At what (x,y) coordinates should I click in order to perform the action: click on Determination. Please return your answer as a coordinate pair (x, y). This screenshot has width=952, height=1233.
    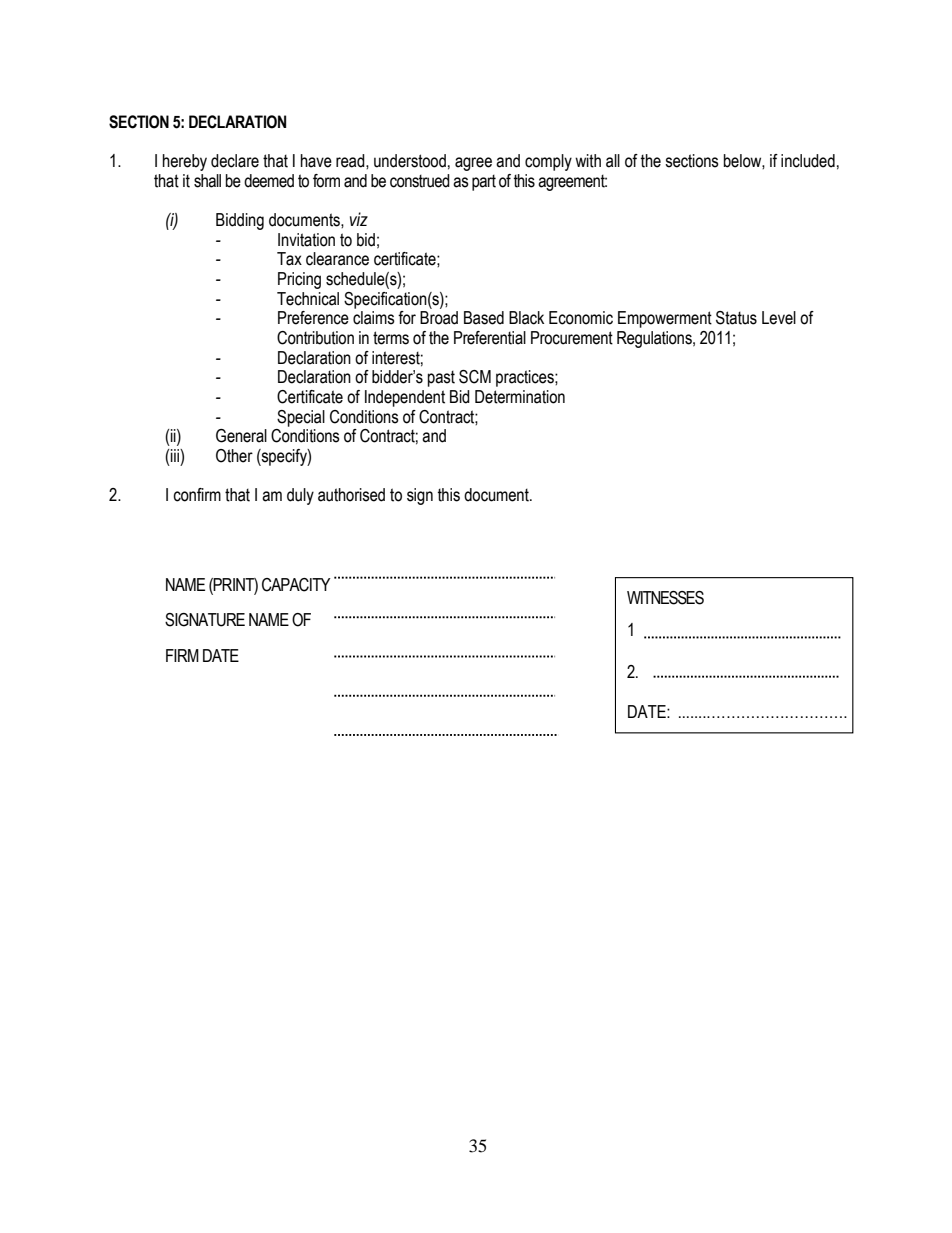
    Looking at the image, I should click on (520, 397).
